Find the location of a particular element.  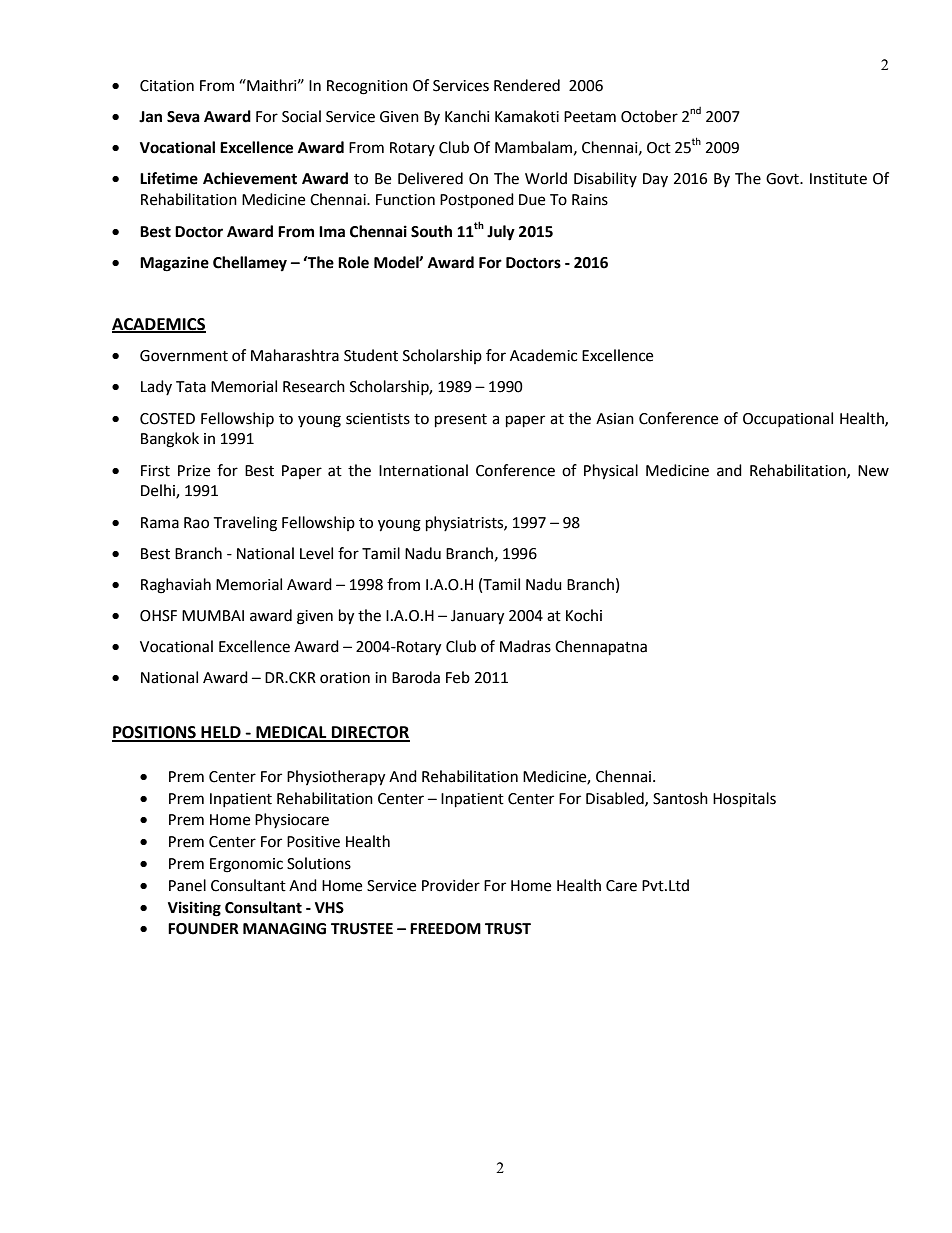

Traveling is located at coordinates (245, 524).
